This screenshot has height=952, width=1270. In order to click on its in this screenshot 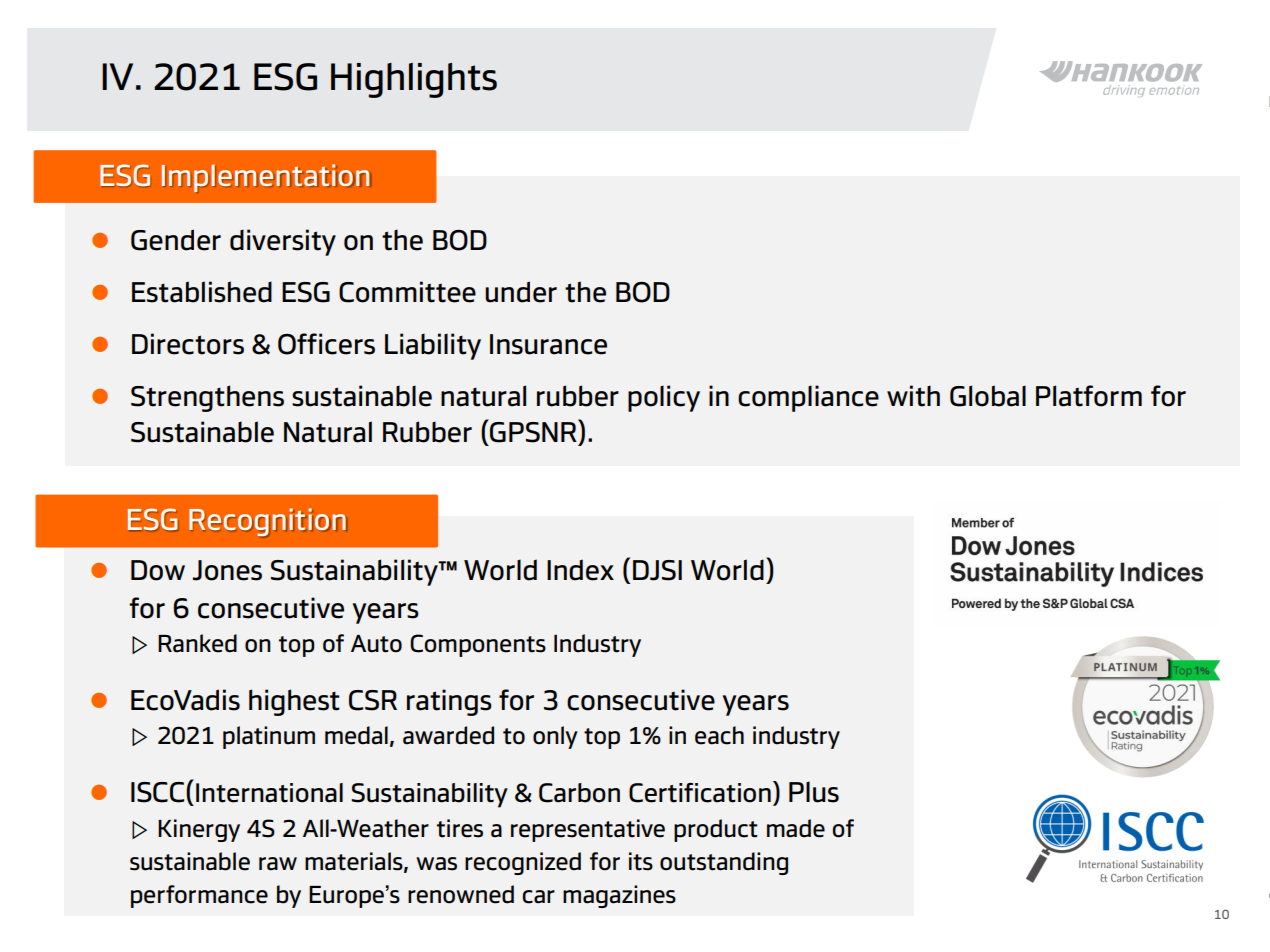, I will do `click(641, 861)`.
